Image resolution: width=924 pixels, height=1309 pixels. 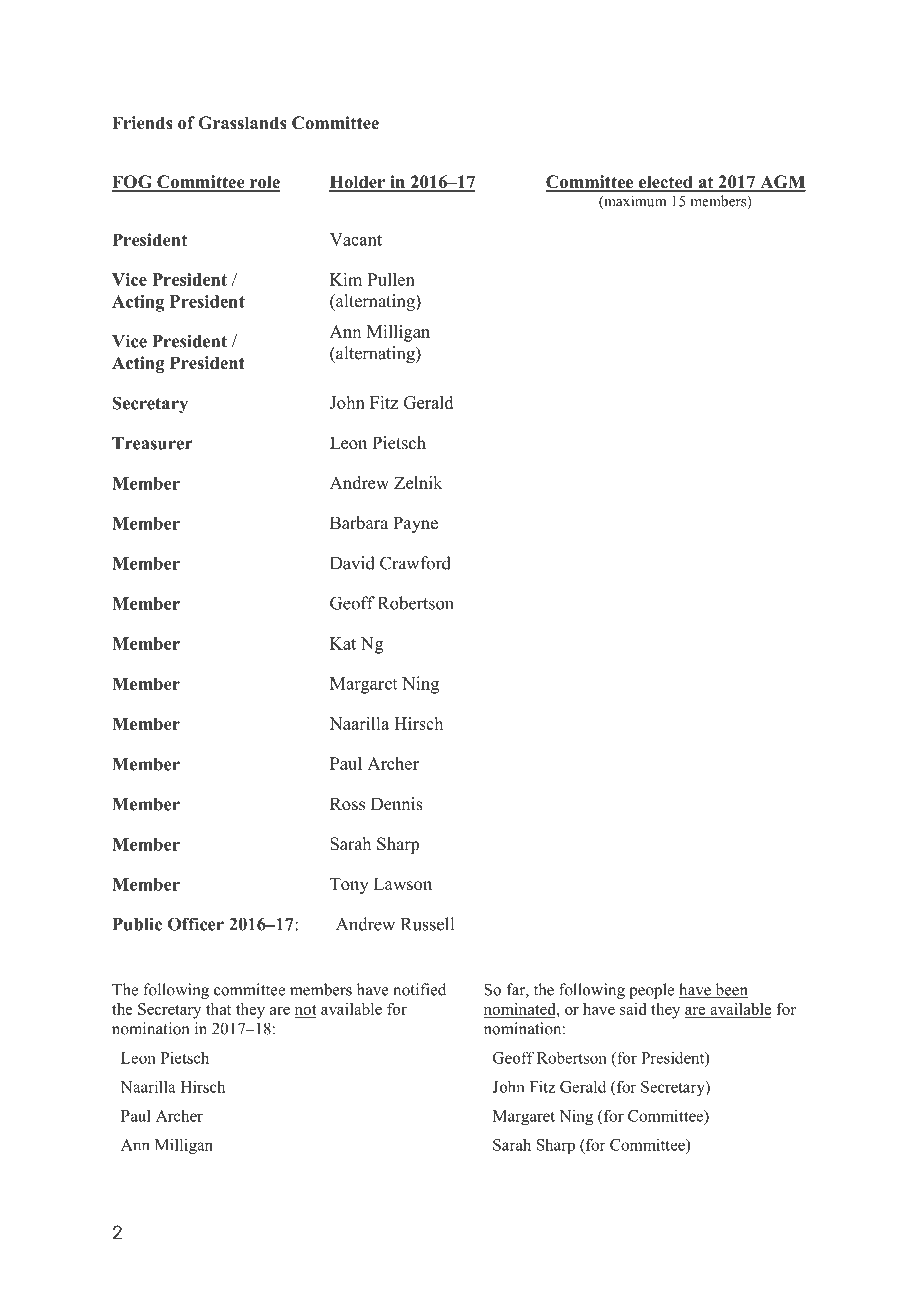 I want to click on elected, so click(x=665, y=183).
